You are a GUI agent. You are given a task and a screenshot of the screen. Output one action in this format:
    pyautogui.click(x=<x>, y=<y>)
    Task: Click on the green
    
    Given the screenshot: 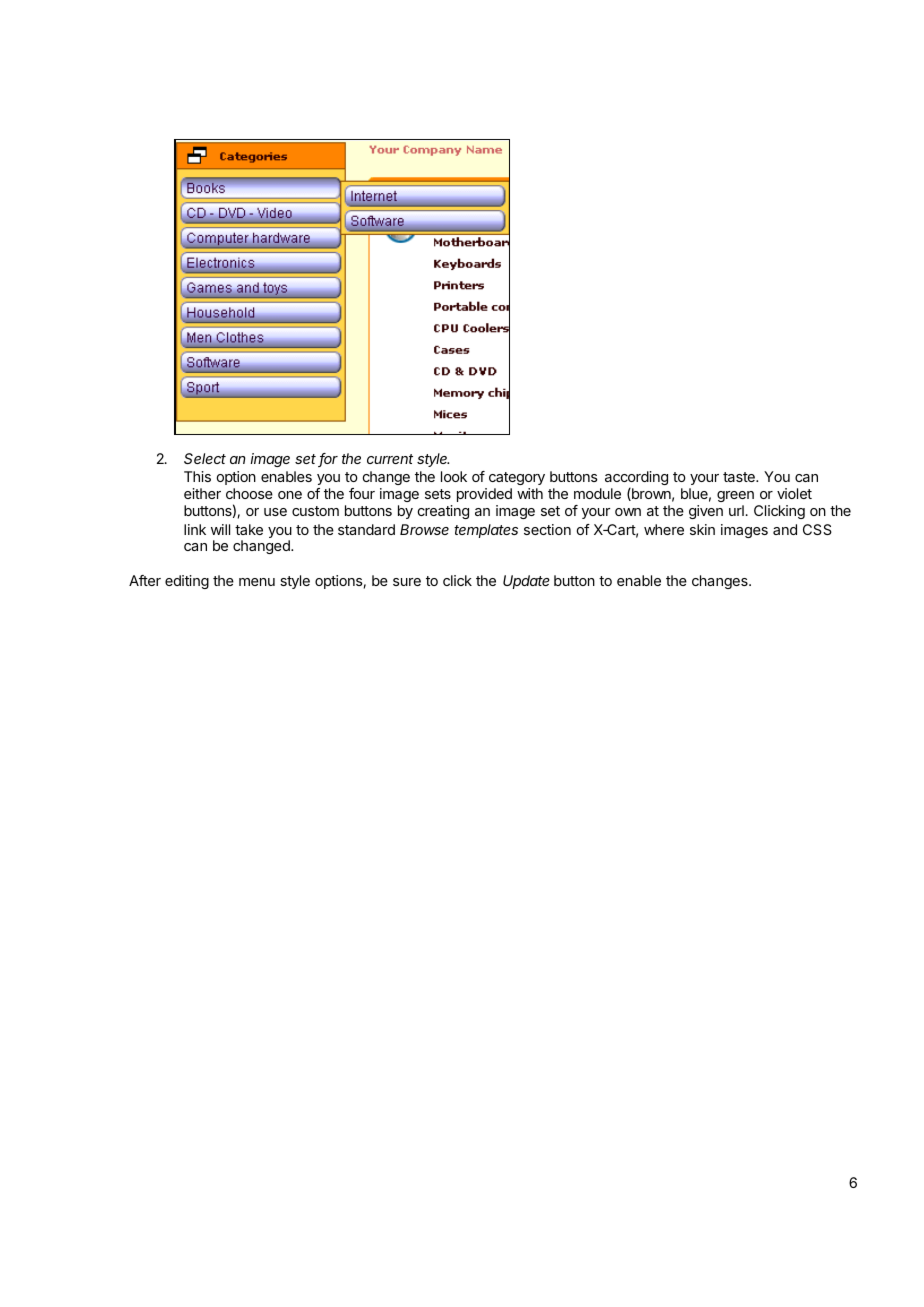 What is the action you would take?
    pyautogui.click(x=735, y=496)
